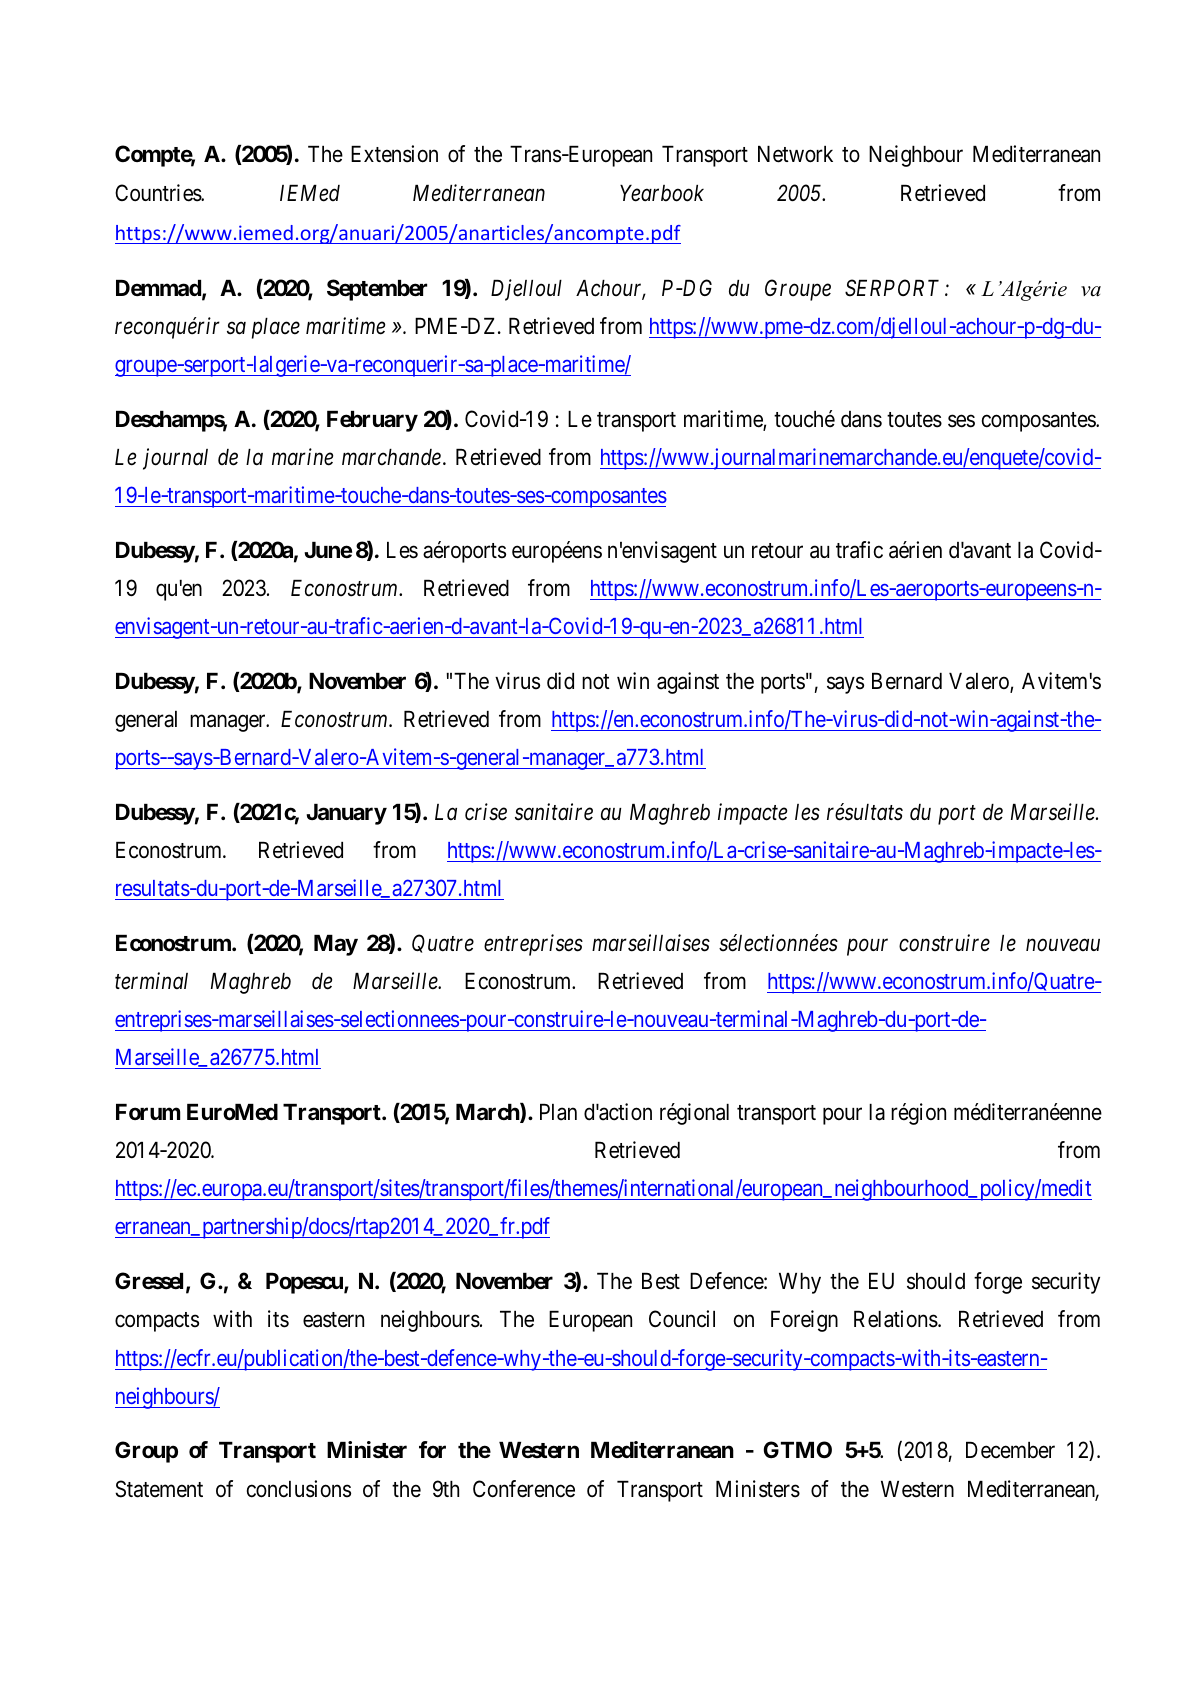 The height and width of the screenshot is (1698, 1201). What do you see at coordinates (394, 154) in the screenshot?
I see `Extension` at bounding box center [394, 154].
